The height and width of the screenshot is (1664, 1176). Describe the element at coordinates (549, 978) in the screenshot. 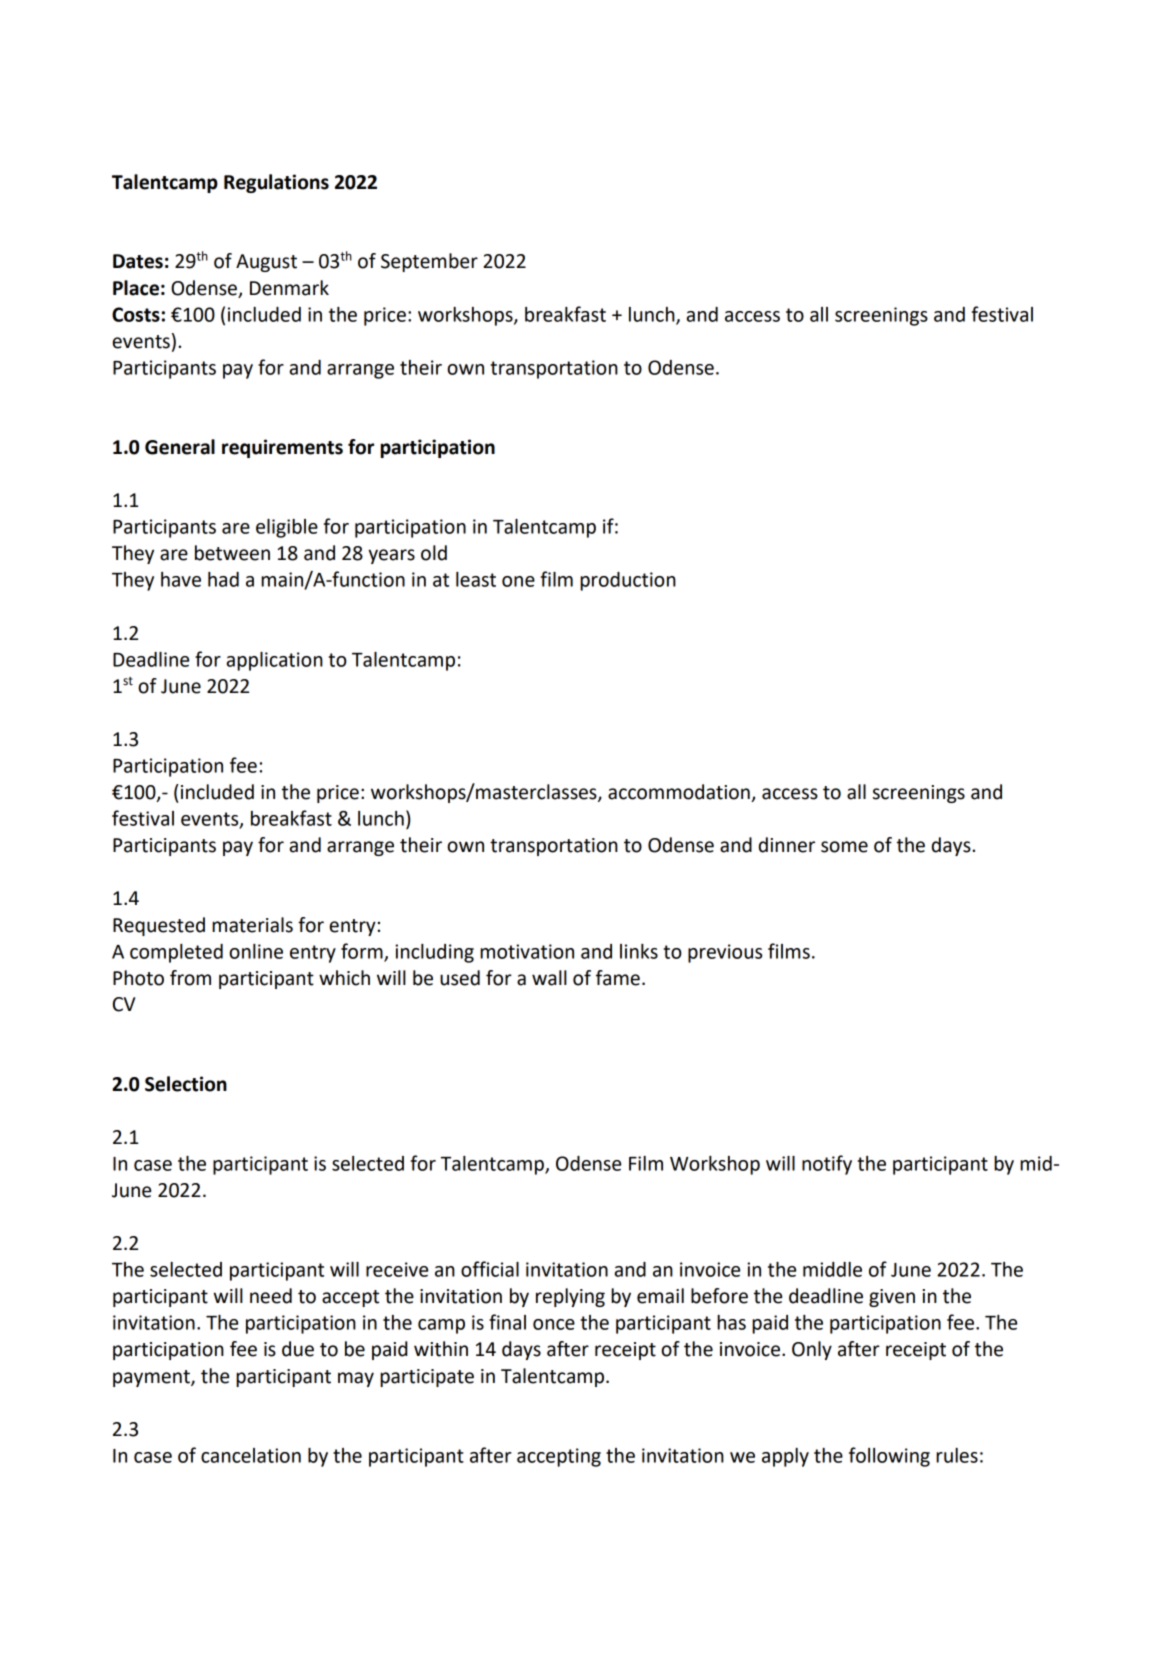

I see `wall` at that location.
